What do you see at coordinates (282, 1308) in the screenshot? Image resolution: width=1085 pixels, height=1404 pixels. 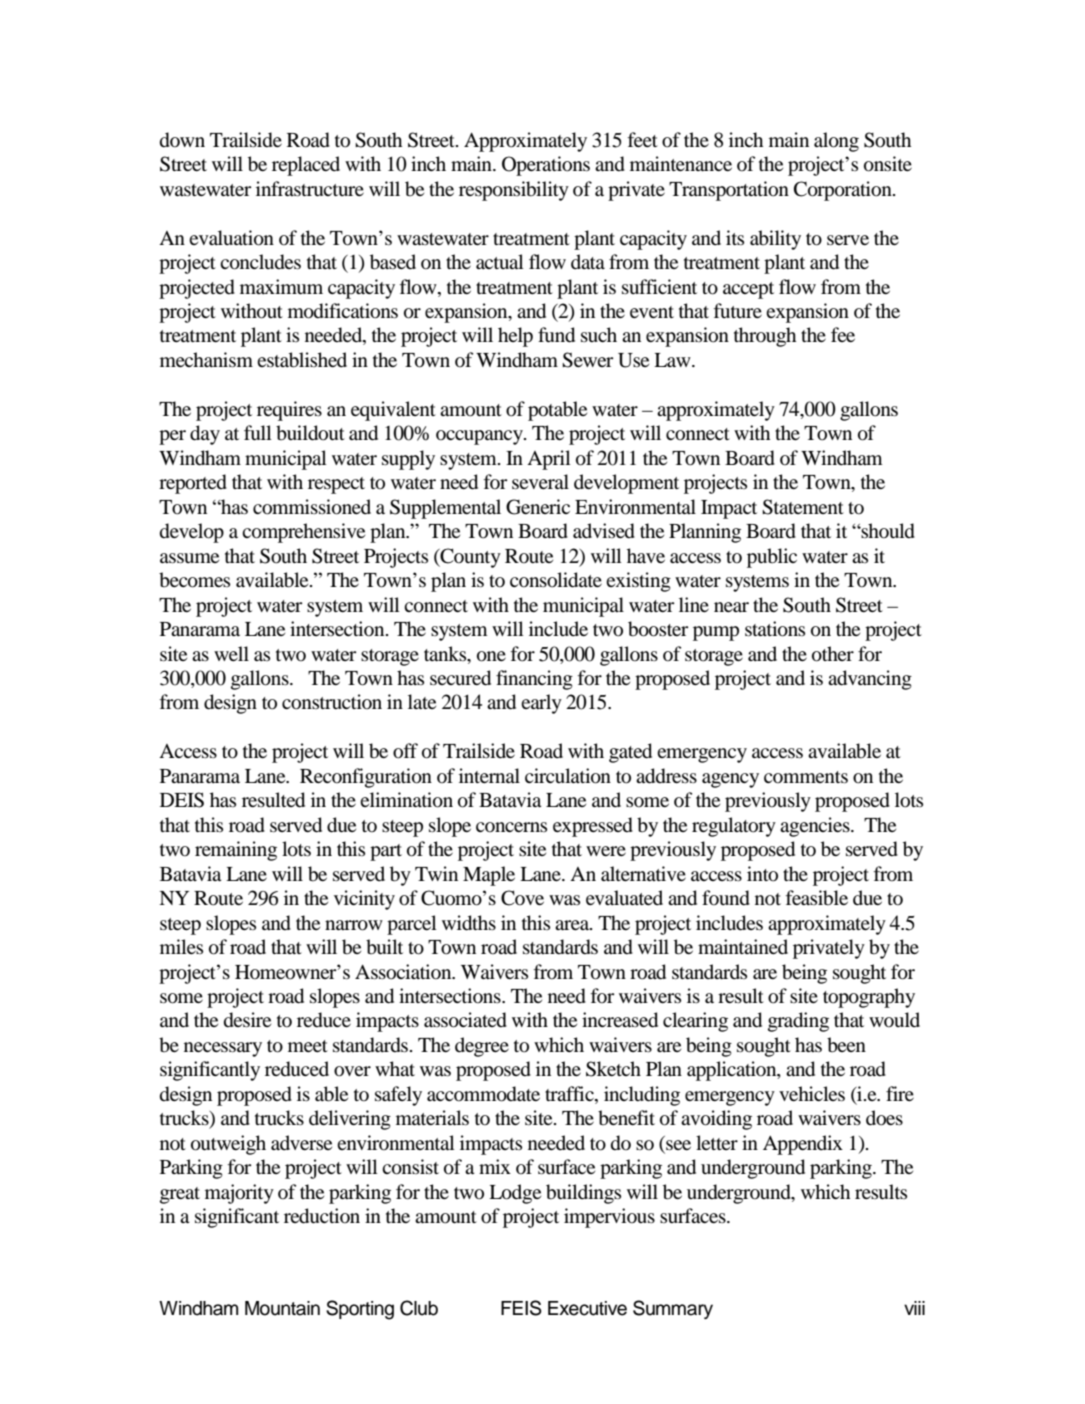 I see `Mountain` at bounding box center [282, 1308].
